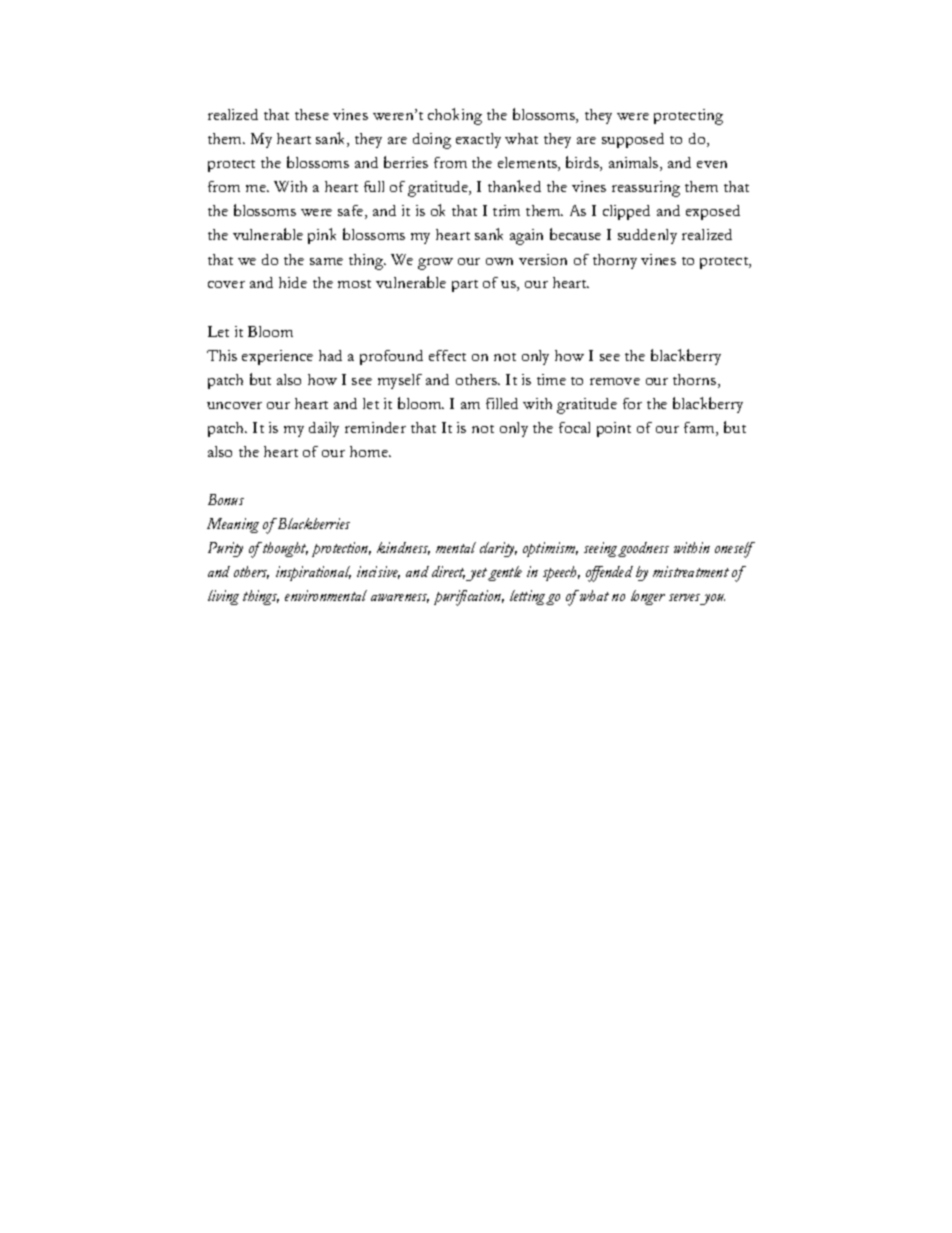  Describe the element at coordinates (502, 403) in the page. I see `filled` at that location.
